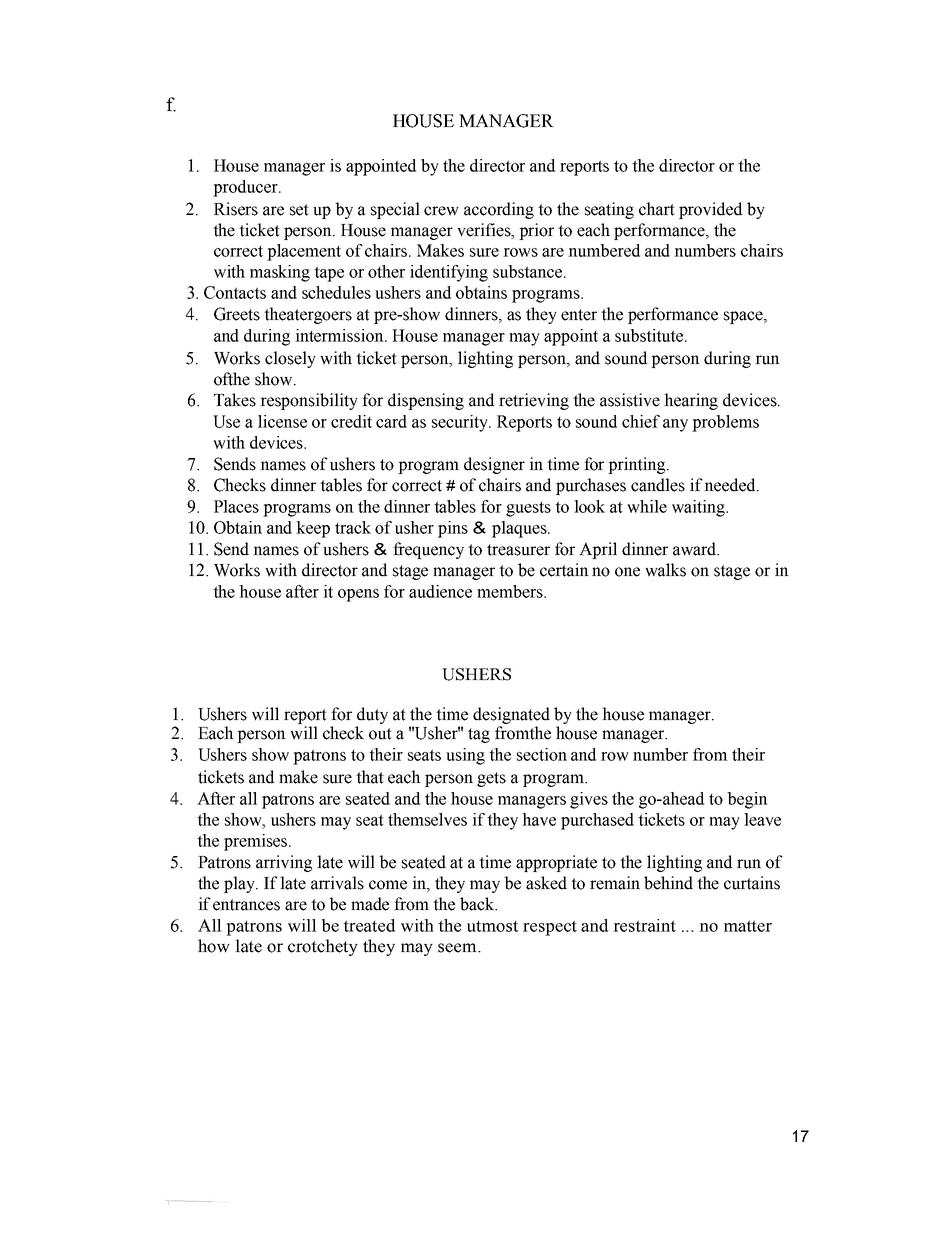 The height and width of the document is (1233, 952). What do you see at coordinates (511, 591) in the document?
I see `members` at bounding box center [511, 591].
